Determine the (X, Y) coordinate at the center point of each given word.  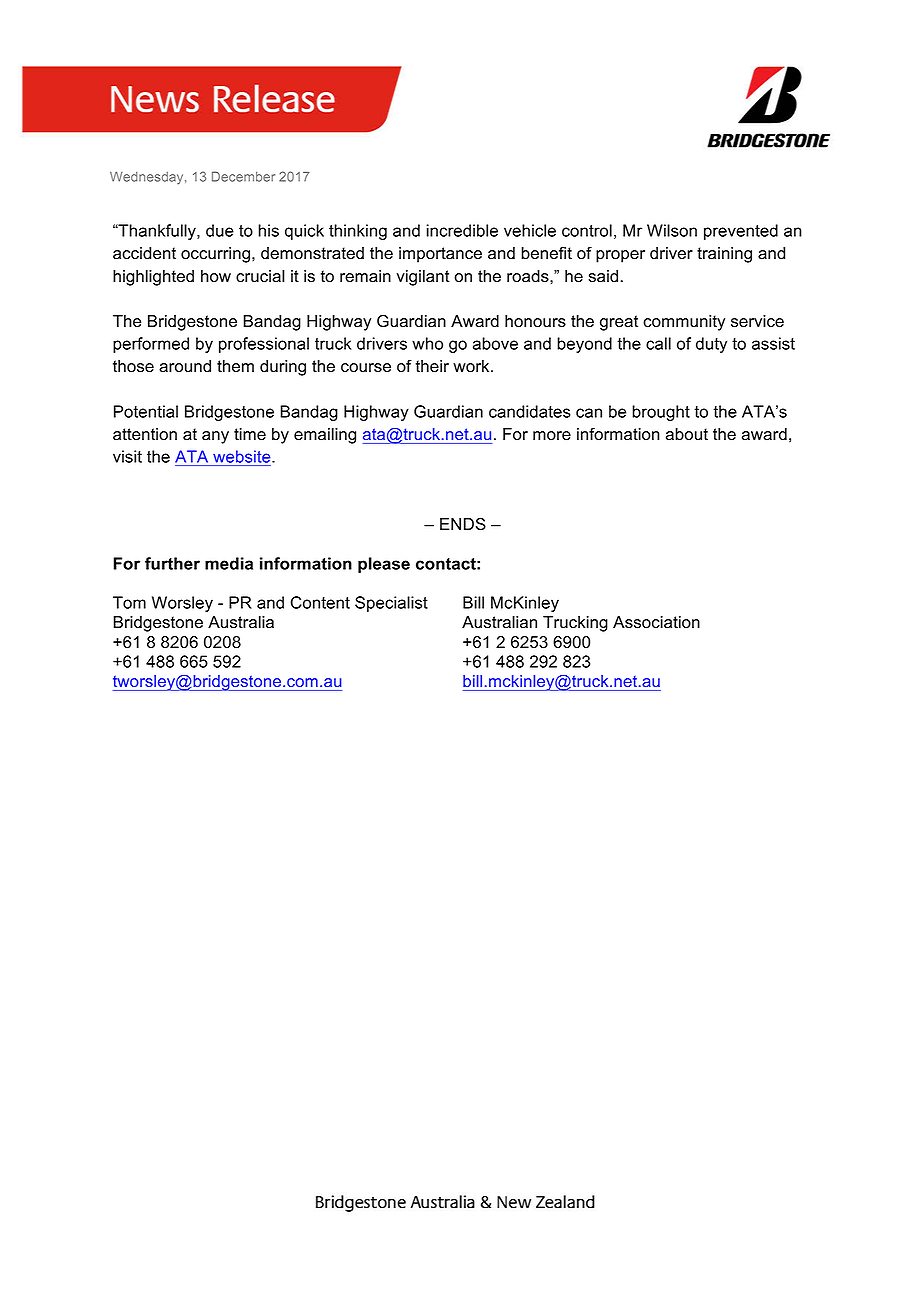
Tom (129, 602)
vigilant (423, 278)
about (687, 434)
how (216, 276)
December (243, 176)
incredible (462, 230)
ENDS (463, 524)
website (242, 458)
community (684, 323)
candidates (530, 411)
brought (661, 413)
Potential (146, 411)
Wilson (672, 230)
